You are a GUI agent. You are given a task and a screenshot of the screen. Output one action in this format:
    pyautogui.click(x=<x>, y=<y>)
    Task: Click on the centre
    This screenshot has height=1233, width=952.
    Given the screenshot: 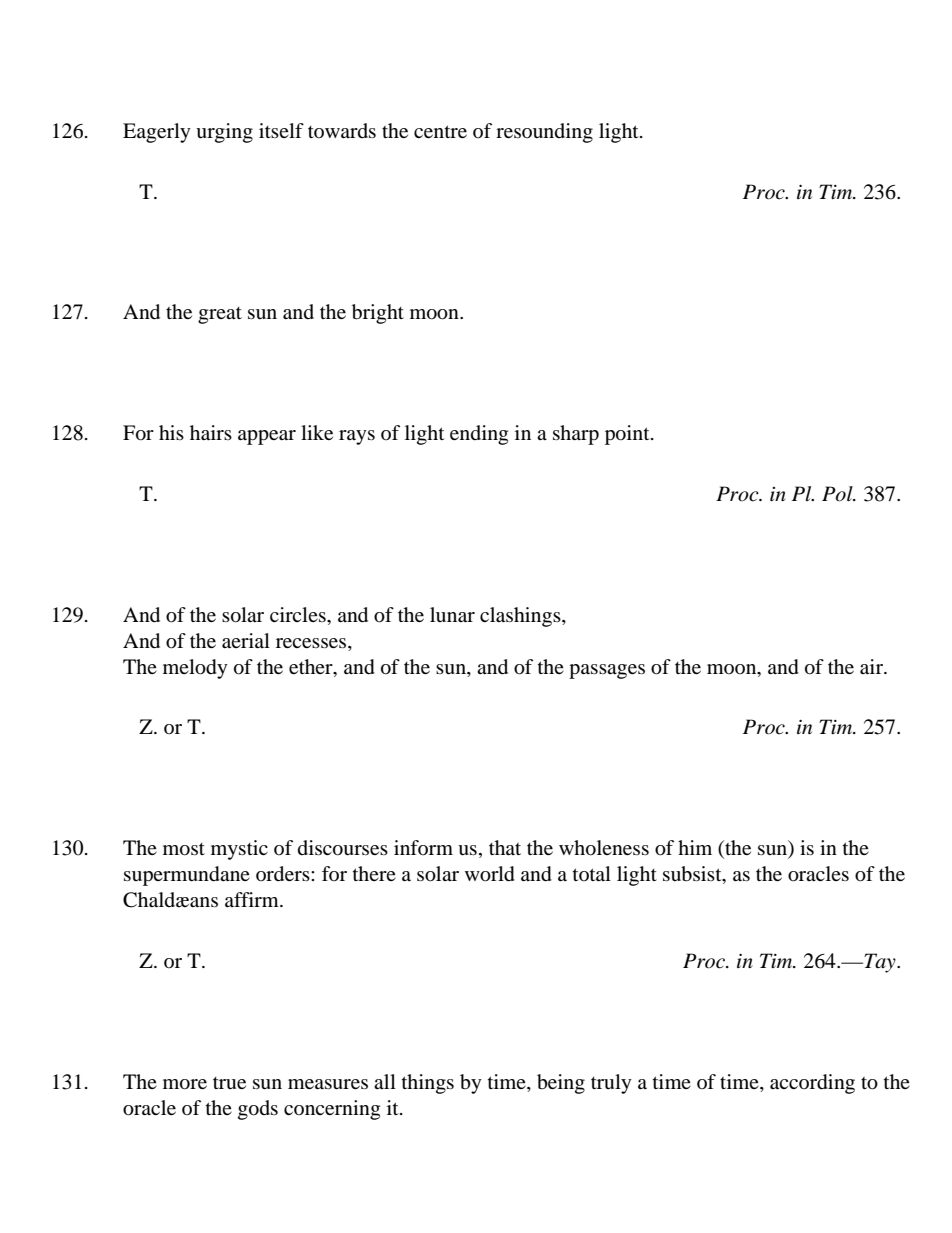 What is the action you would take?
    pyautogui.click(x=440, y=131)
